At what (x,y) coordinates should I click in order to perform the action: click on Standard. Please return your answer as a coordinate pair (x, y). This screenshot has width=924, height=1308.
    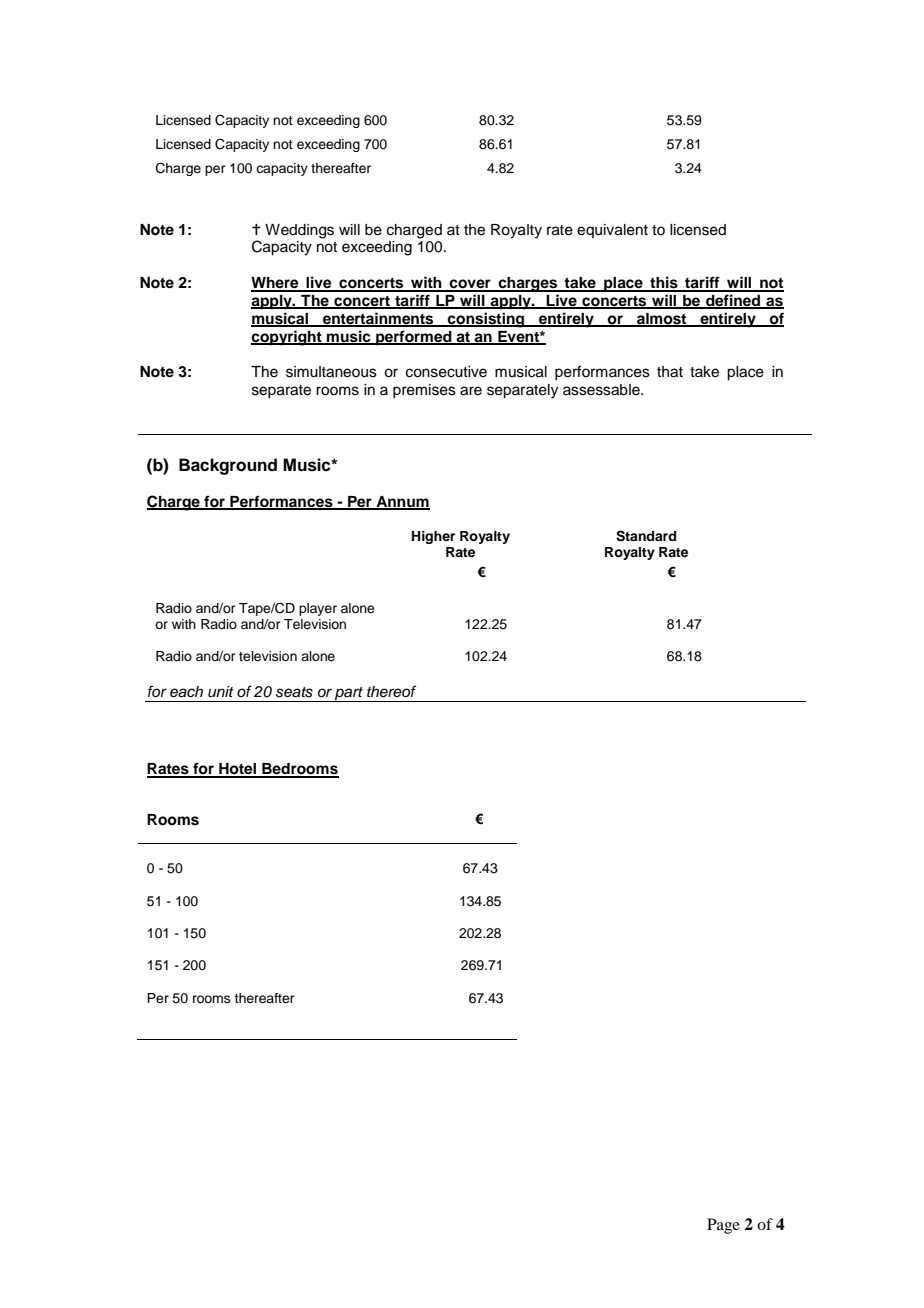
    Looking at the image, I should click on (646, 536).
